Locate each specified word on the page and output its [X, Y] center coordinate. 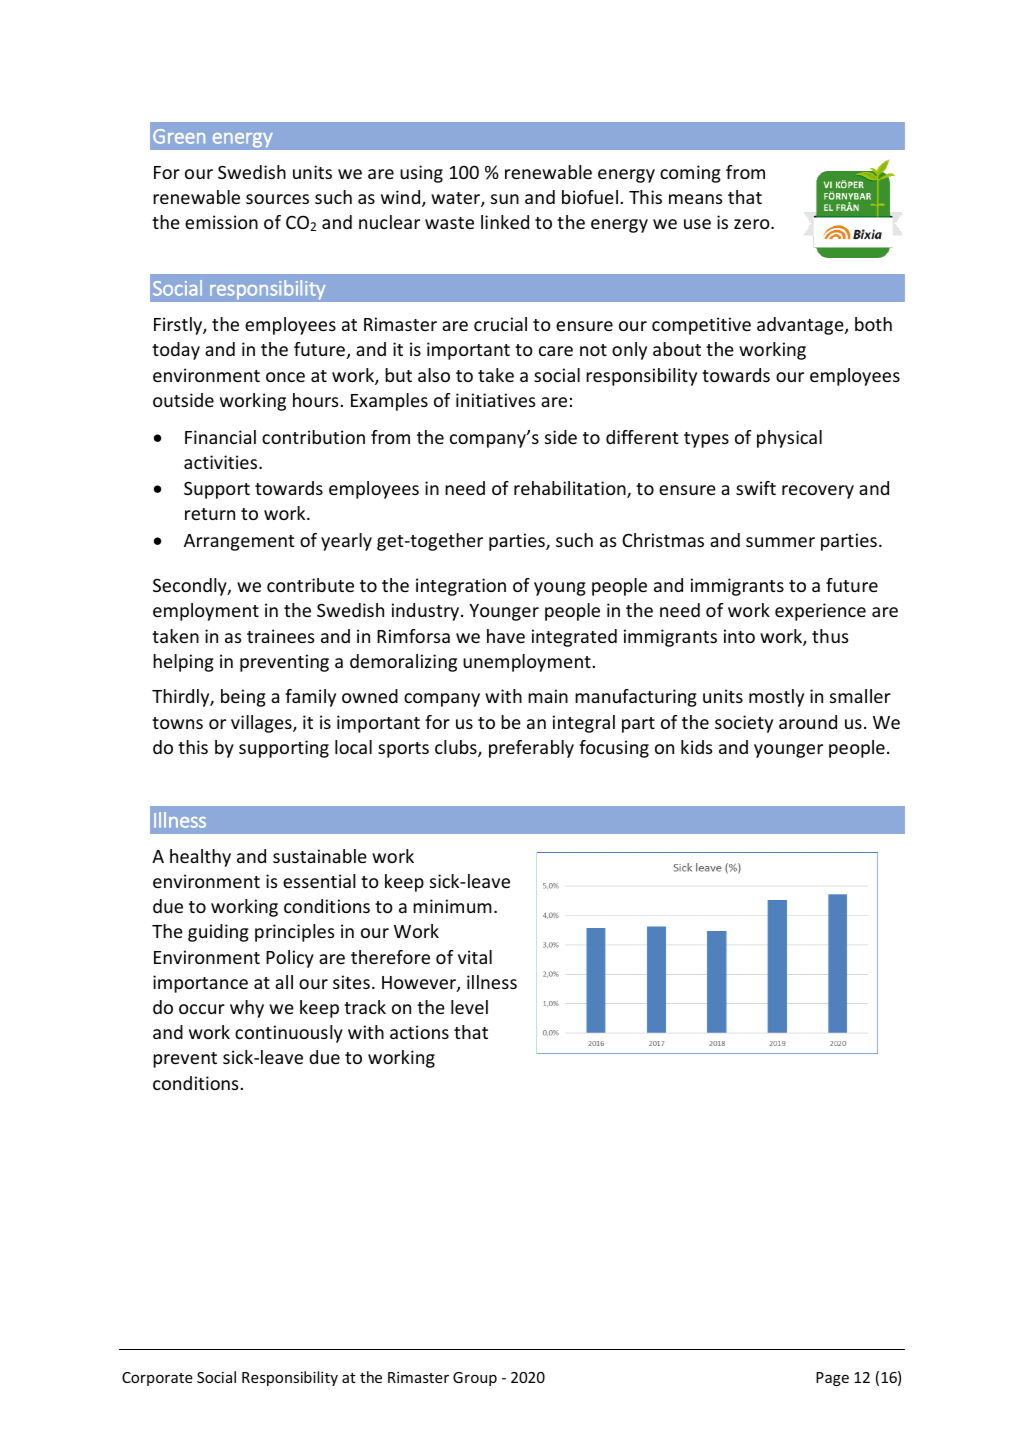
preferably [531, 749]
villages [262, 724]
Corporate [157, 1379]
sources [277, 199]
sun [505, 199]
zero [753, 224]
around [808, 722]
